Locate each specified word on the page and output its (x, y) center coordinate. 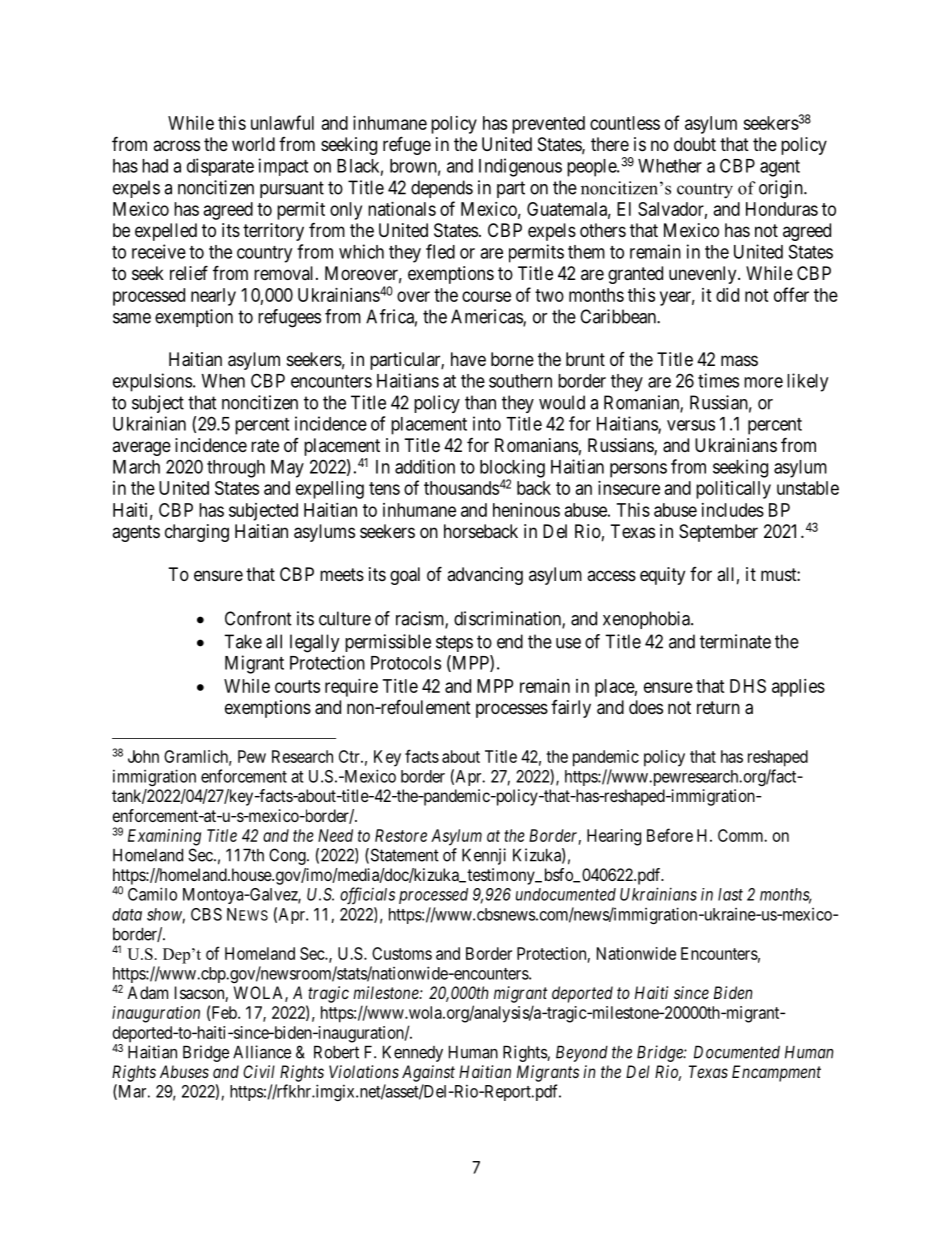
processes (512, 710)
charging (197, 533)
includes (733, 510)
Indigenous (520, 167)
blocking (512, 469)
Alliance (262, 1052)
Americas (487, 317)
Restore (401, 835)
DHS (748, 686)
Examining (164, 837)
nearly (213, 297)
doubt (695, 144)
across (176, 145)
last (730, 894)
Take (243, 641)
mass (739, 361)
